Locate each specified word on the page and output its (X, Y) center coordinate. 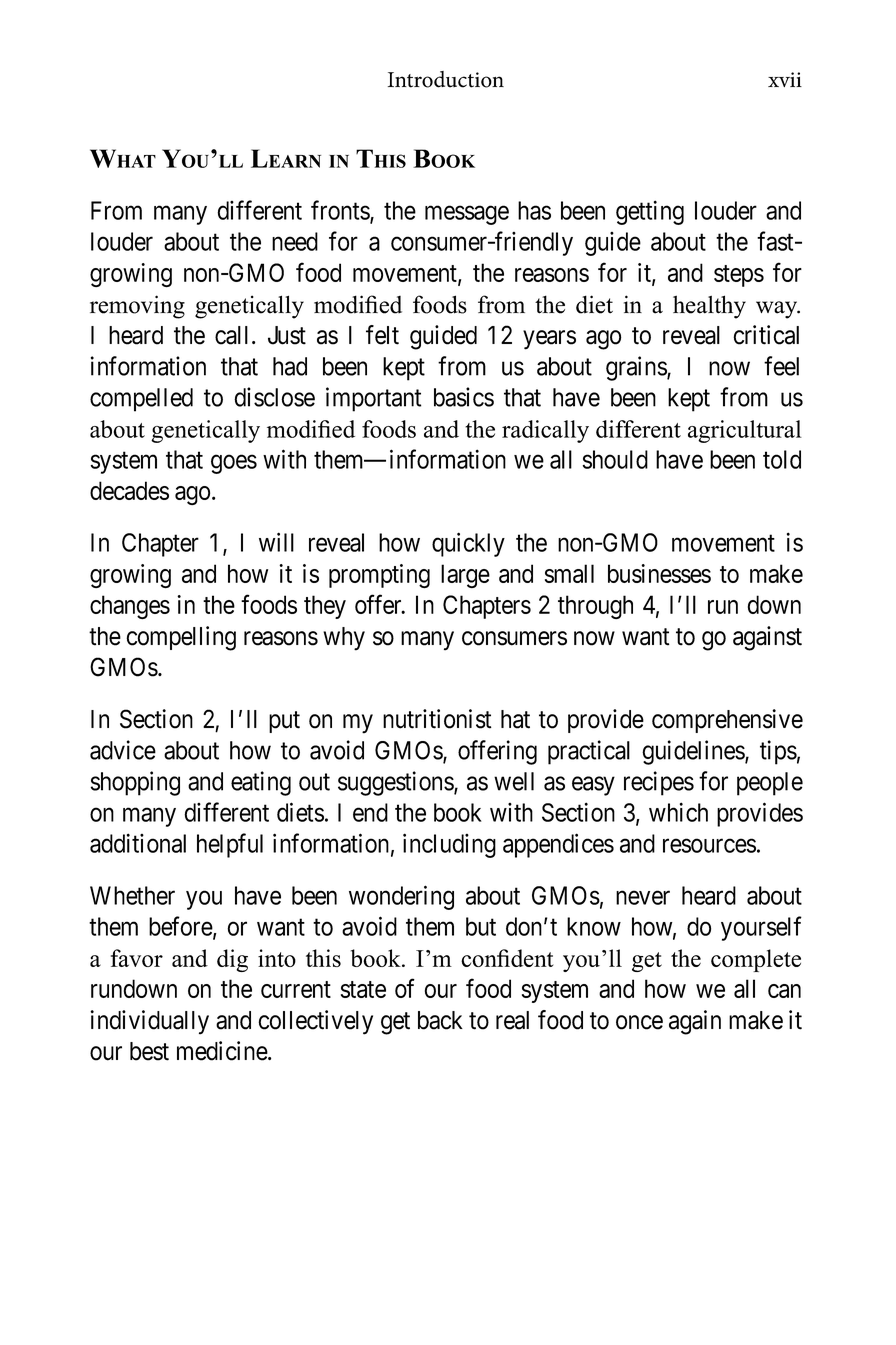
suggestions (396, 783)
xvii (785, 79)
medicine (223, 1051)
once (639, 1022)
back (440, 1020)
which (678, 812)
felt (382, 335)
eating (261, 783)
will (276, 542)
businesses (659, 573)
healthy (709, 307)
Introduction (446, 79)
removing (137, 307)
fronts (341, 211)
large (465, 576)
